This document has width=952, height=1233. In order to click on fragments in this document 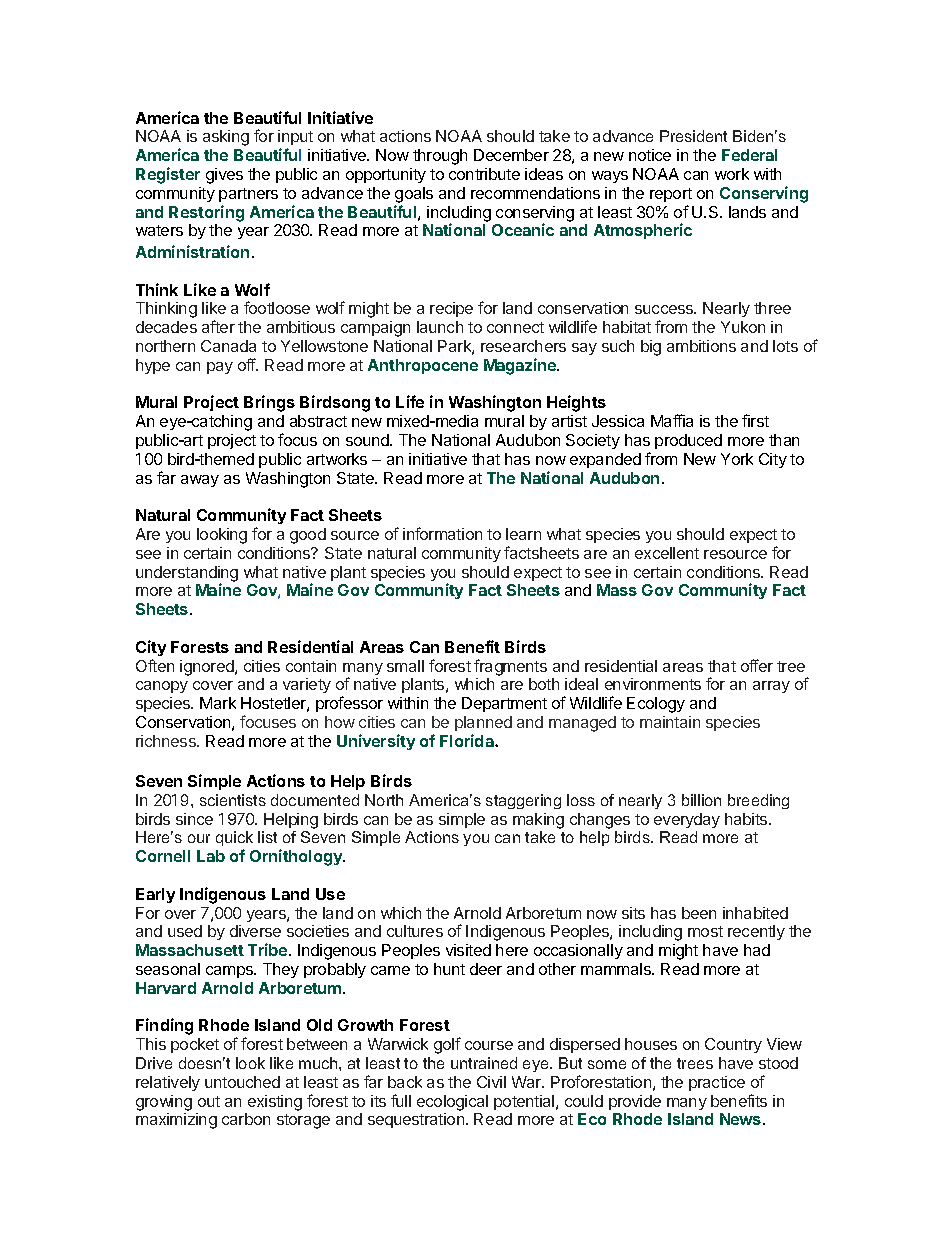, I will do `click(510, 667)`.
